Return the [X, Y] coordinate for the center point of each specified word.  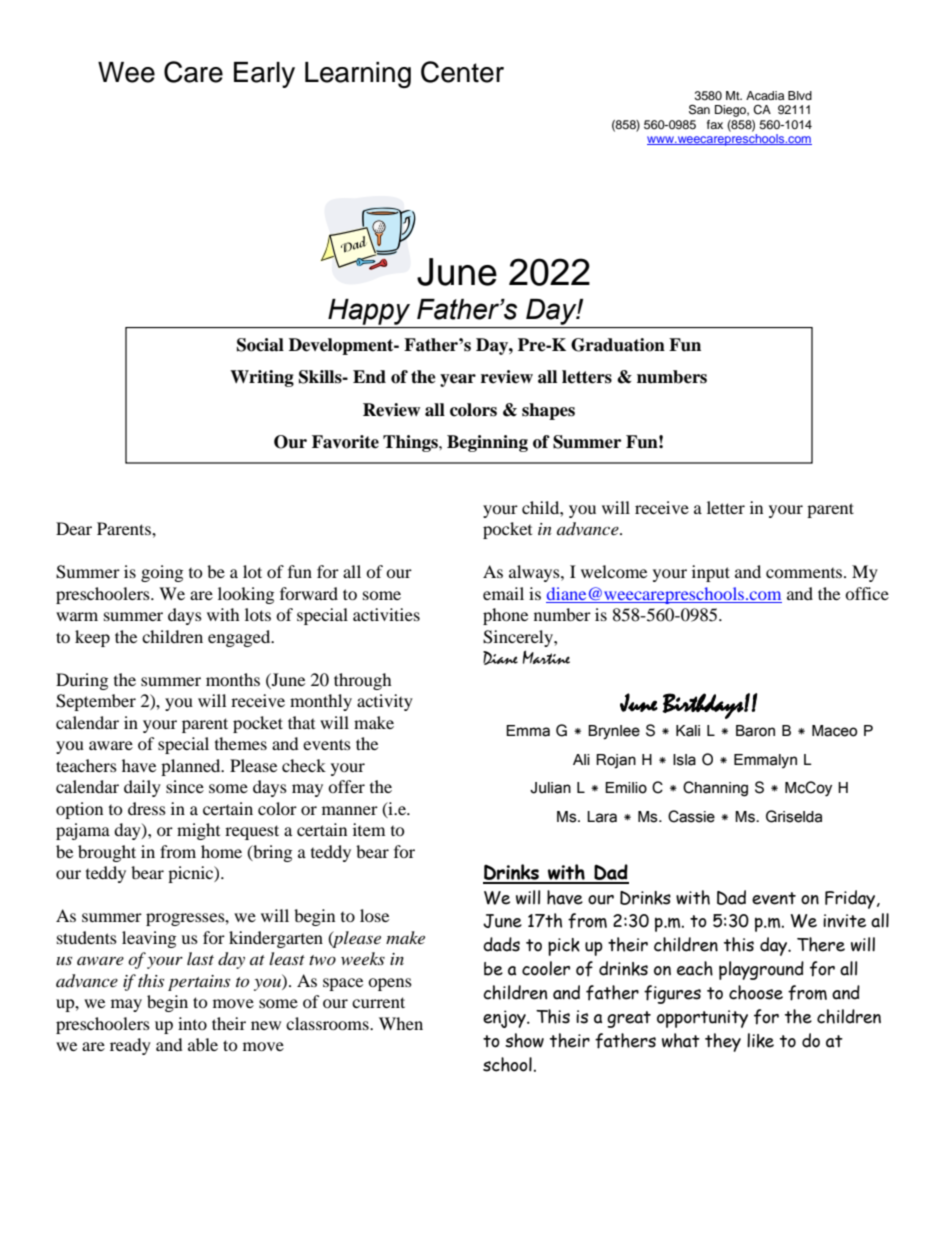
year [458, 380]
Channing [715, 789]
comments [805, 573]
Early [264, 75]
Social [260, 345]
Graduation [618, 345]
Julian [550, 788]
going [162, 573]
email [503, 593]
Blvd [800, 95]
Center [462, 72]
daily [142, 788]
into [192, 1023]
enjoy [505, 1019]
